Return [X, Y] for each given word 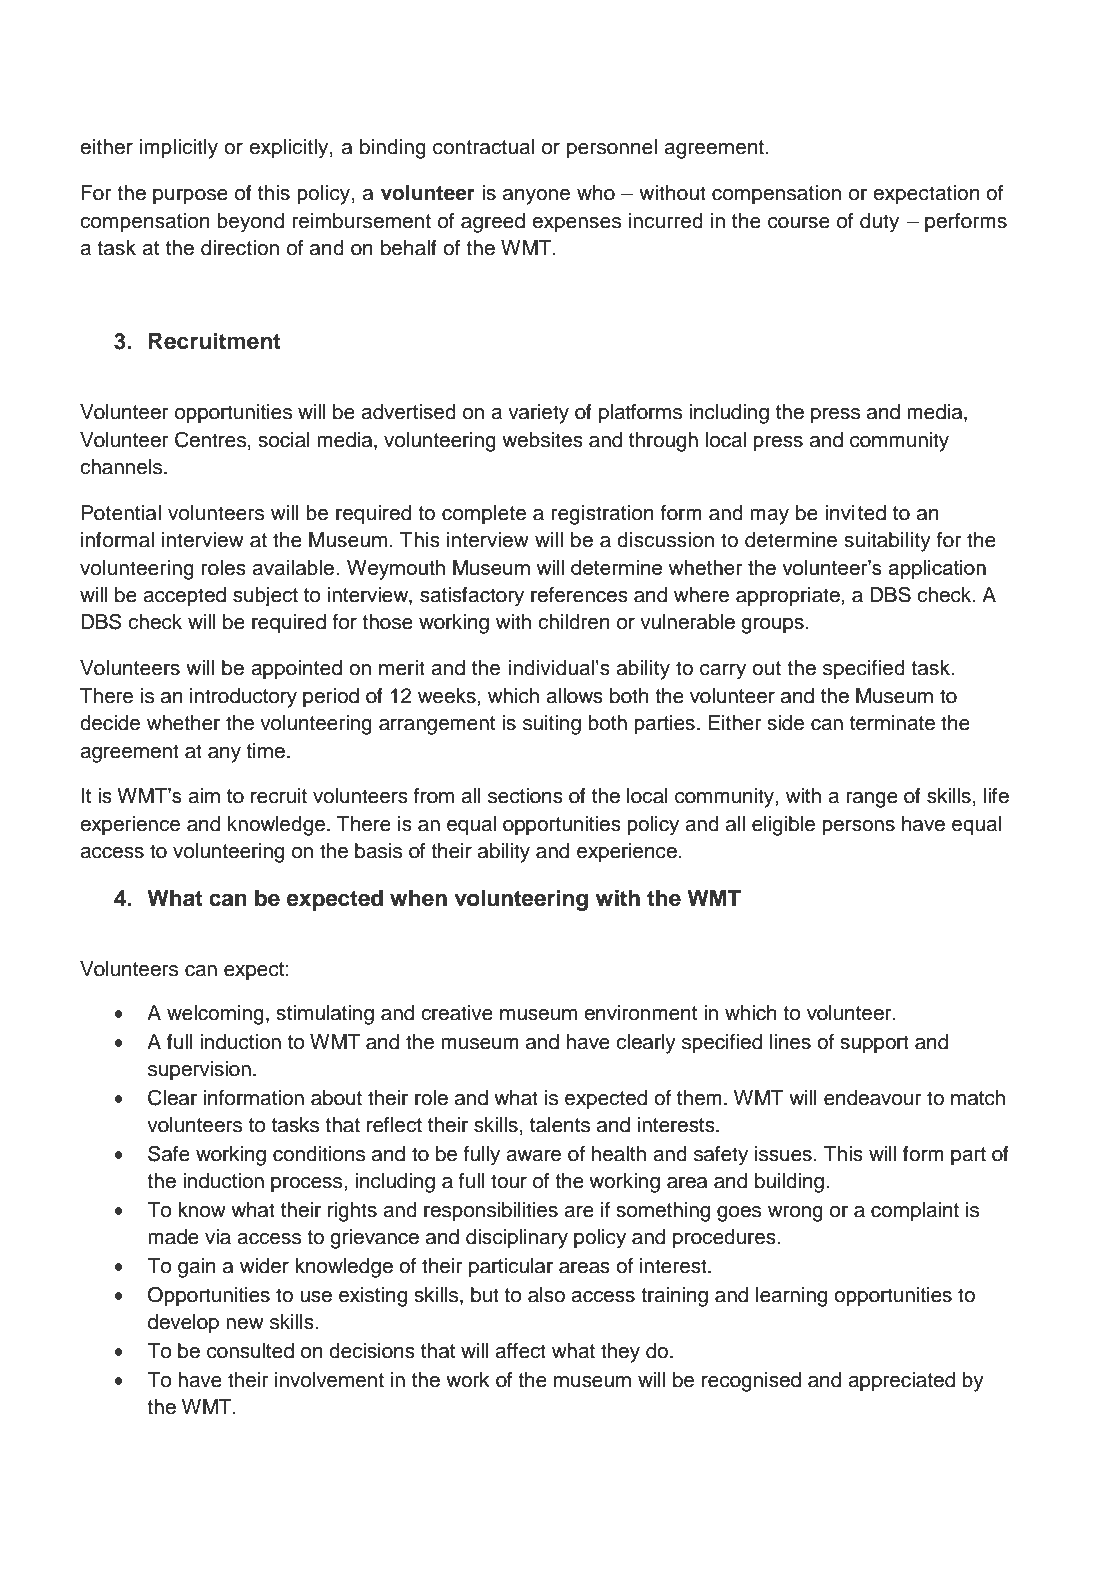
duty [879, 223]
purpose [190, 197]
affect [520, 1351]
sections [525, 796]
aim [204, 796]
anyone [536, 197]
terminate [892, 723]
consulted [250, 1351]
